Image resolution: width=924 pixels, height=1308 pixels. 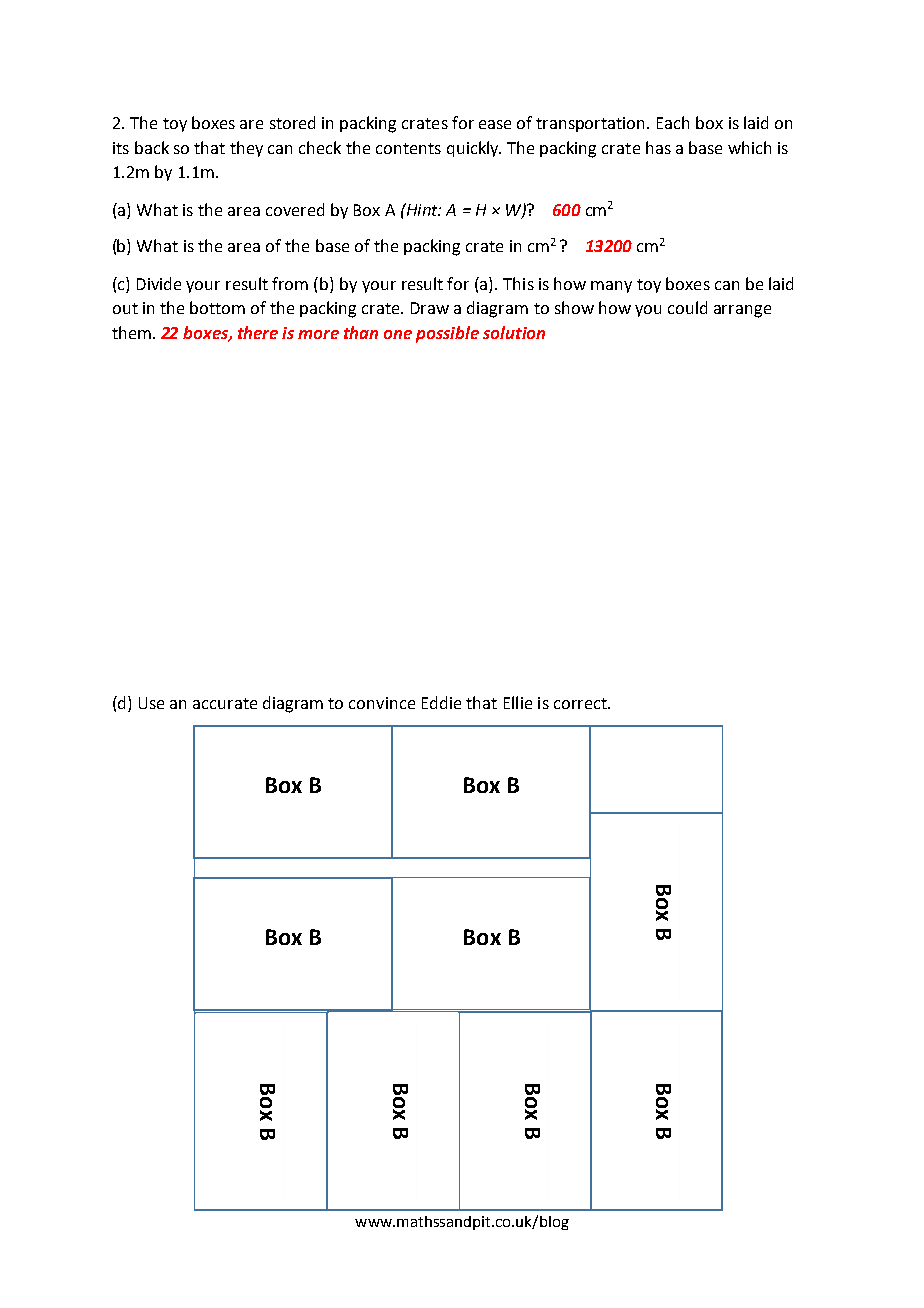 What do you see at coordinates (225, 703) in the screenshot?
I see `accurate` at bounding box center [225, 703].
